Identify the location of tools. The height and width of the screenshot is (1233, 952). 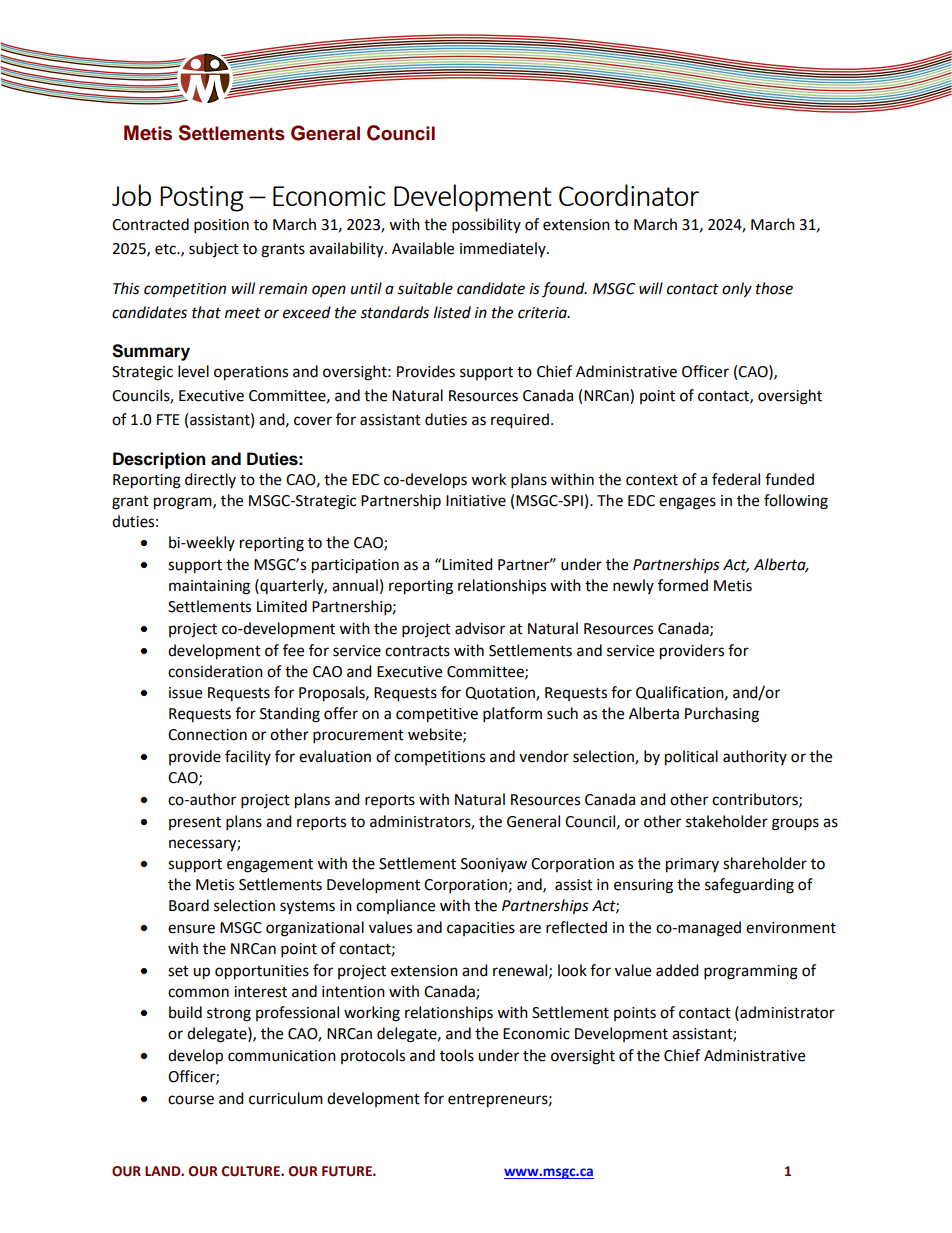
(457, 1055).
